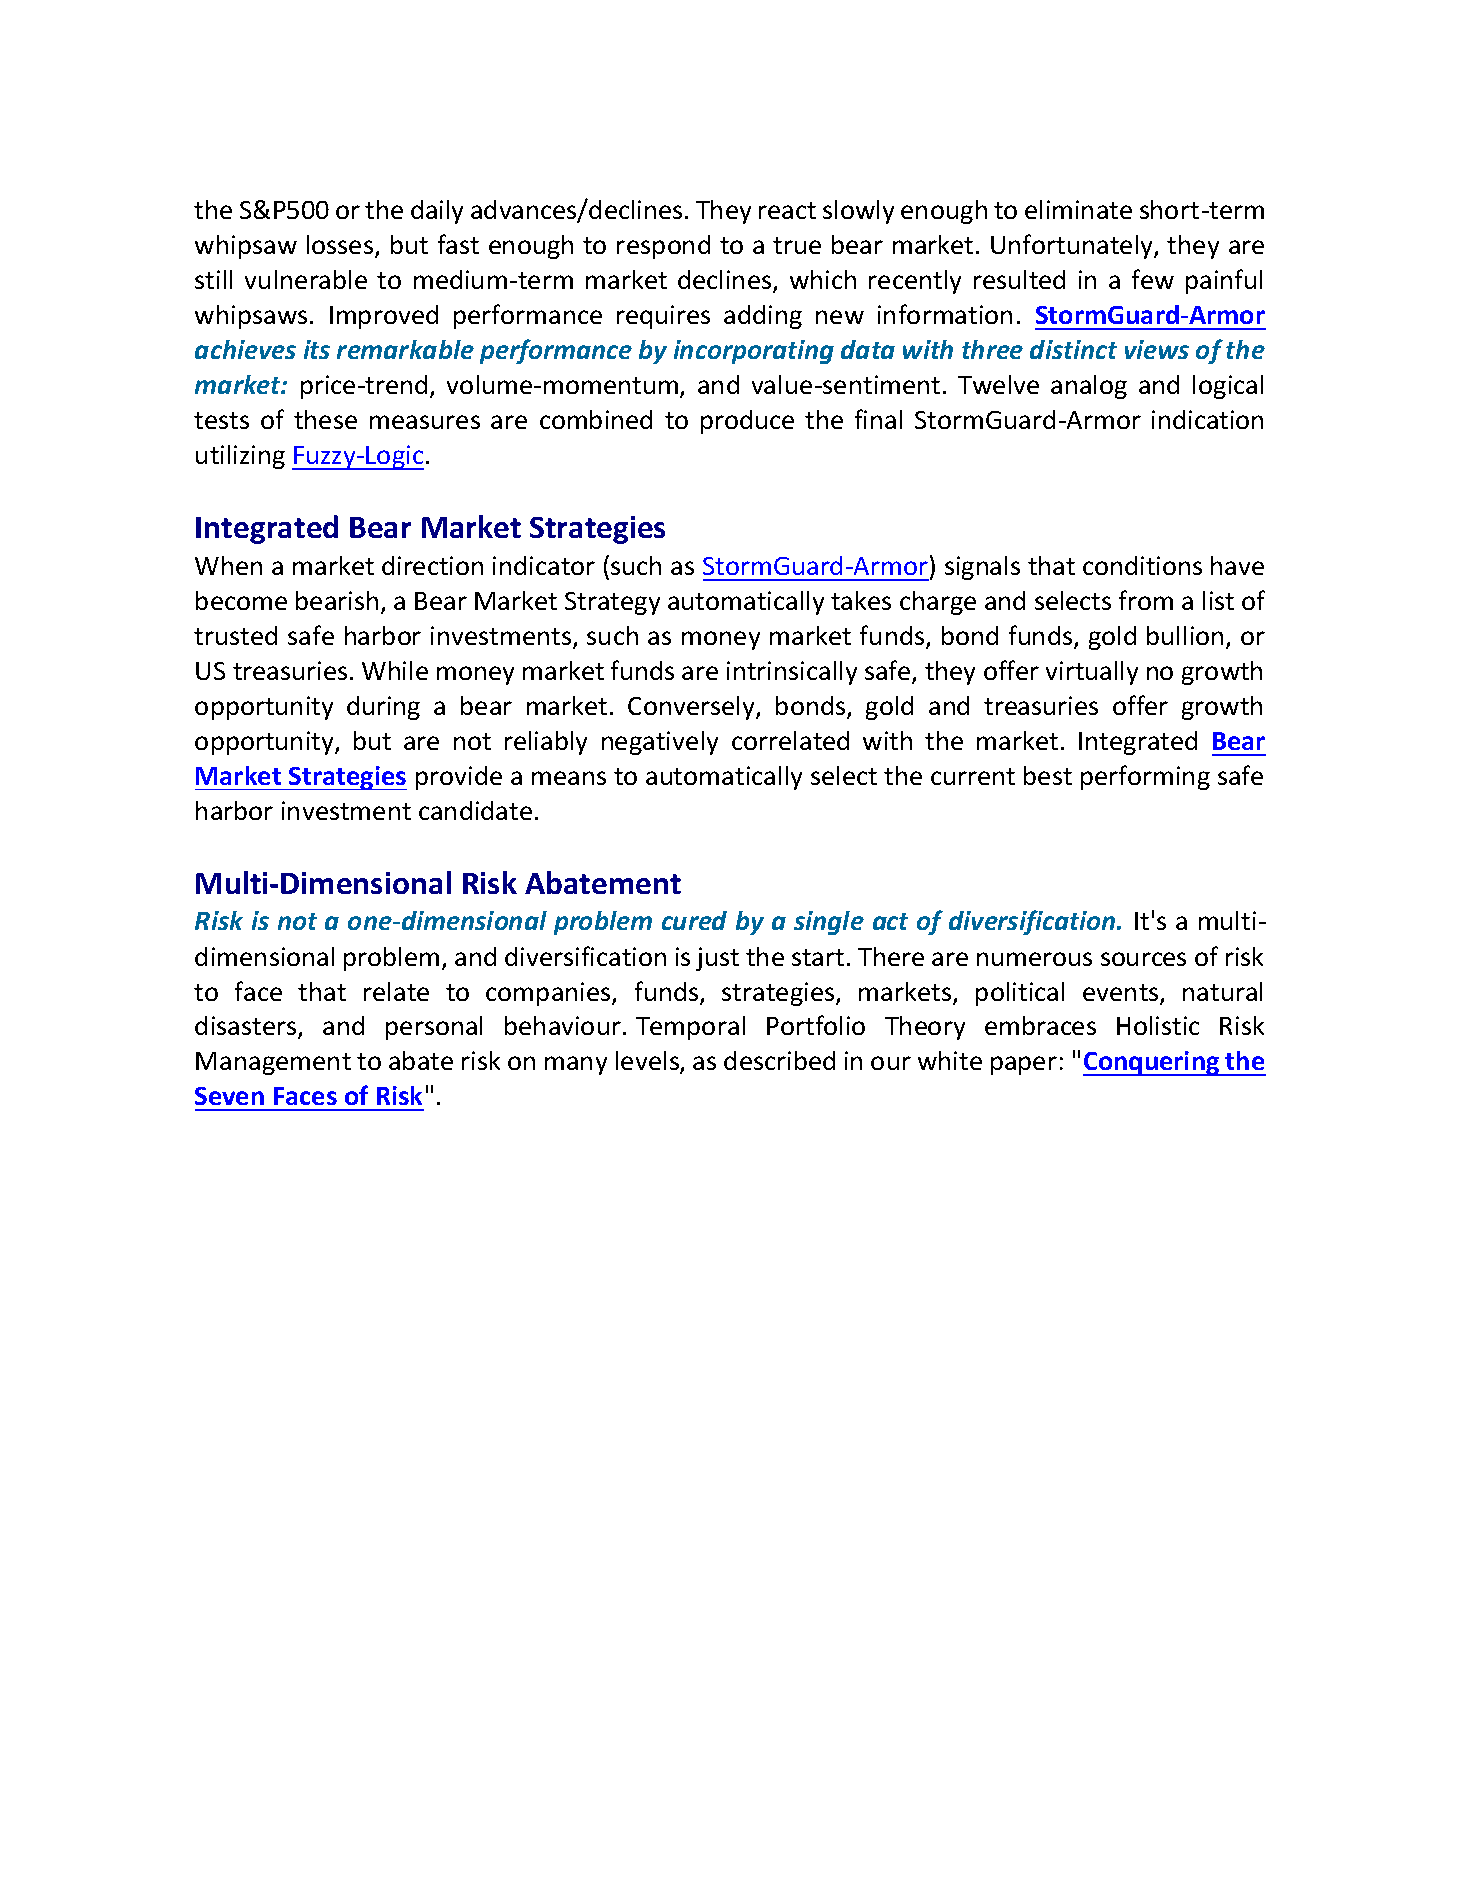  Describe the element at coordinates (779, 1060) in the page. I see `described` at that location.
